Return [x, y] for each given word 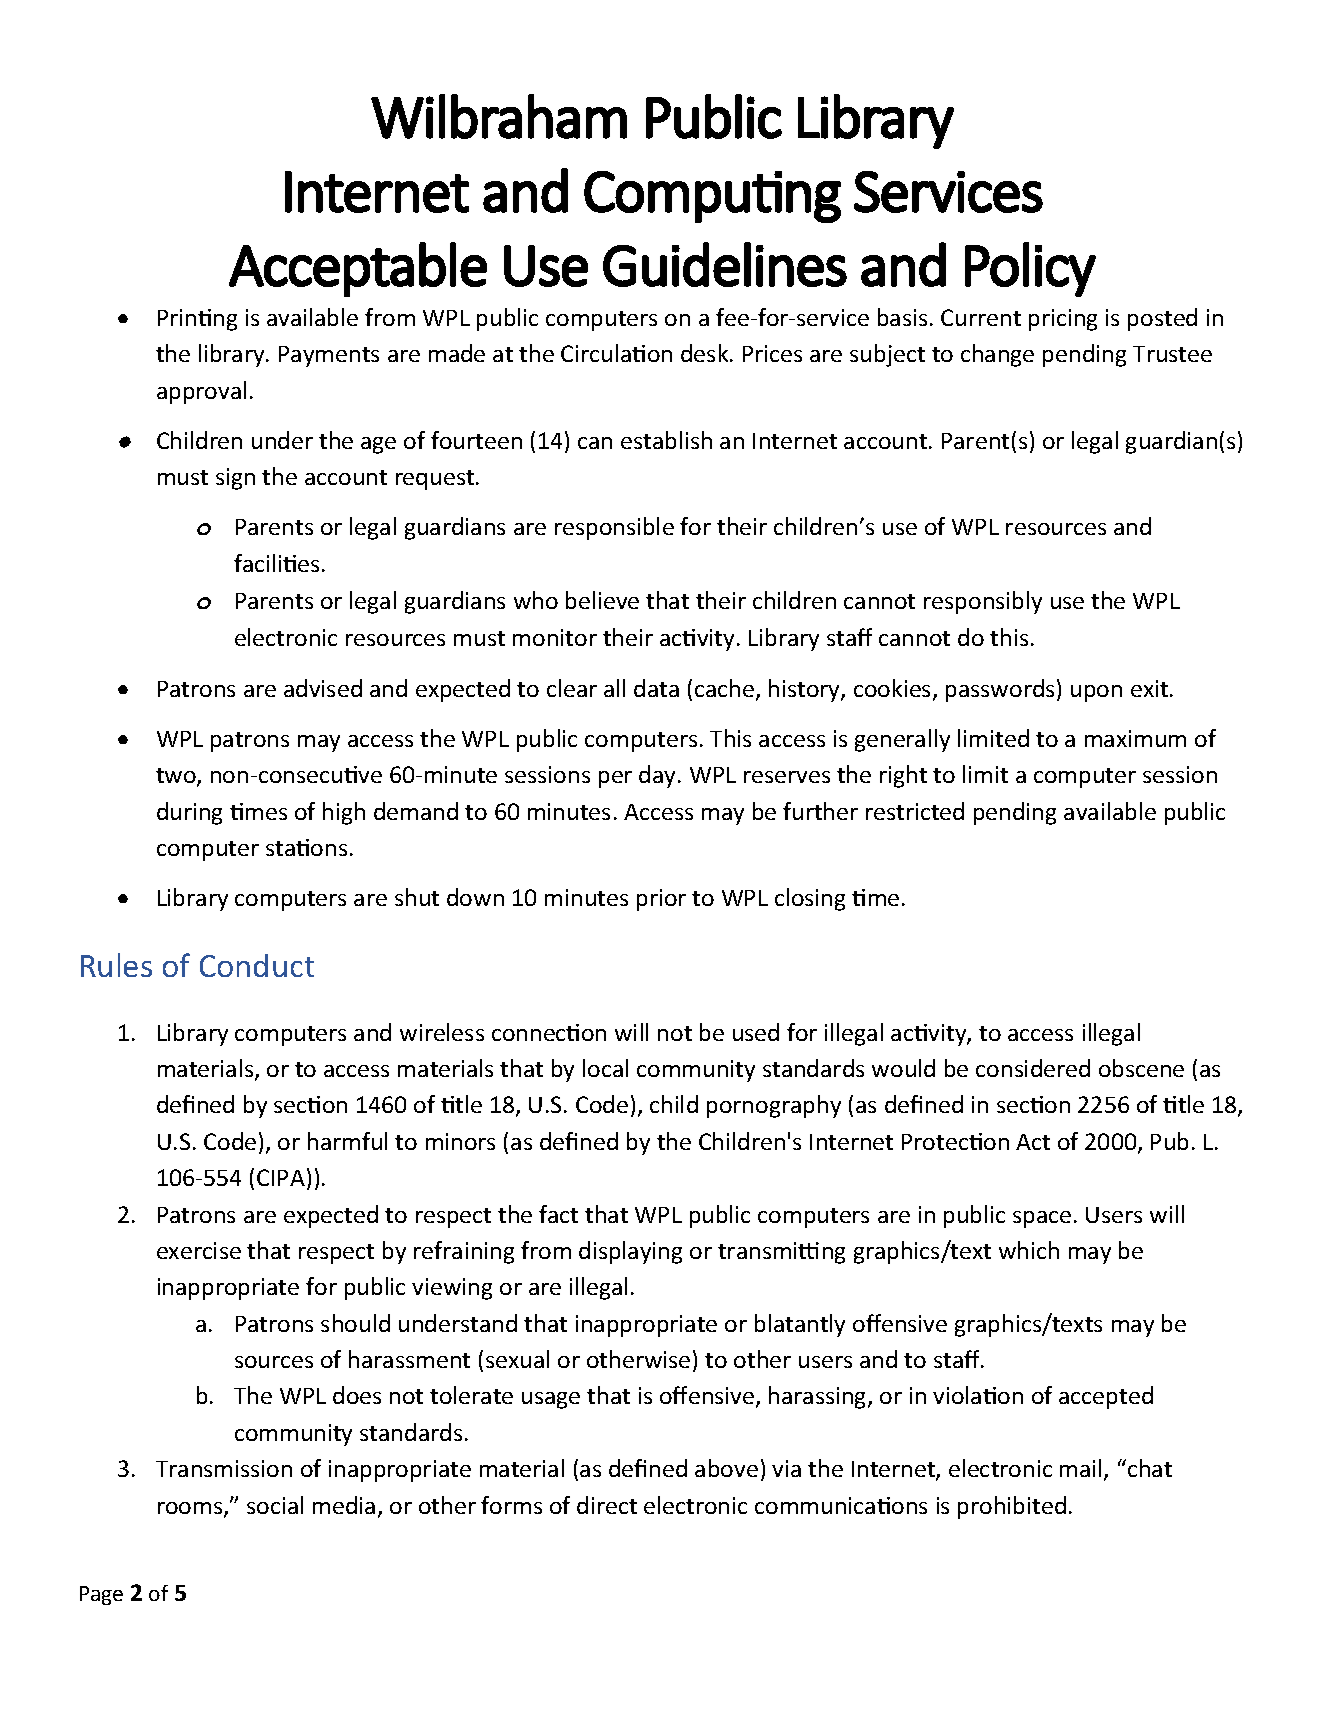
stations [306, 847]
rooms [191, 1509]
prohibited [1012, 1507]
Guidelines [725, 264]
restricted [915, 811]
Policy [1030, 269]
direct [607, 1505]
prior [661, 900]
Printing [197, 320]
